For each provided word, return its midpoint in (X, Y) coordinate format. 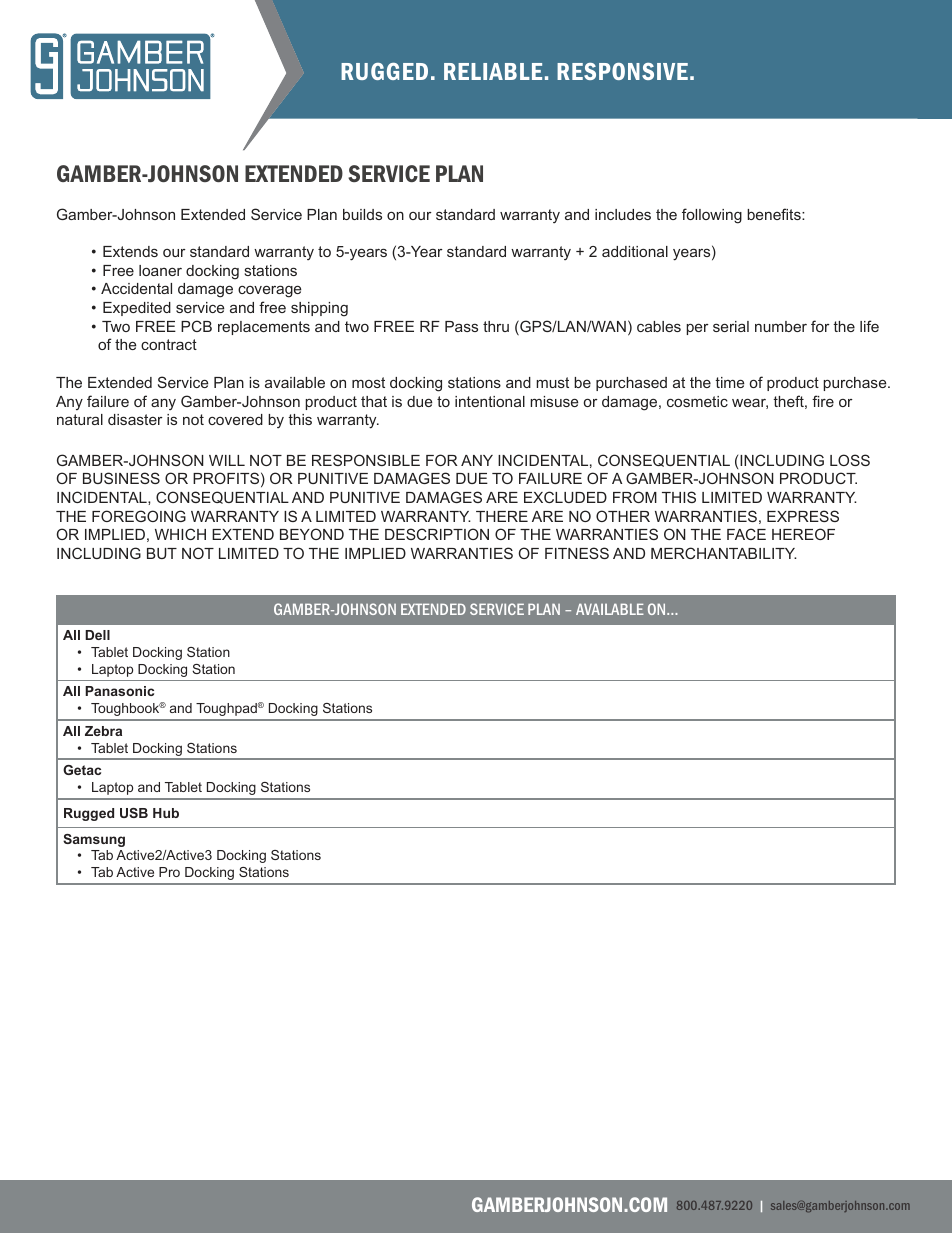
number (781, 326)
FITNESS (577, 553)
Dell (97, 635)
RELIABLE (493, 71)
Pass (461, 326)
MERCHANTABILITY (724, 553)
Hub (166, 813)
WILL (227, 460)
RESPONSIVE (622, 71)
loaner (160, 270)
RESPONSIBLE (366, 460)
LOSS (850, 460)
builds (362, 214)
